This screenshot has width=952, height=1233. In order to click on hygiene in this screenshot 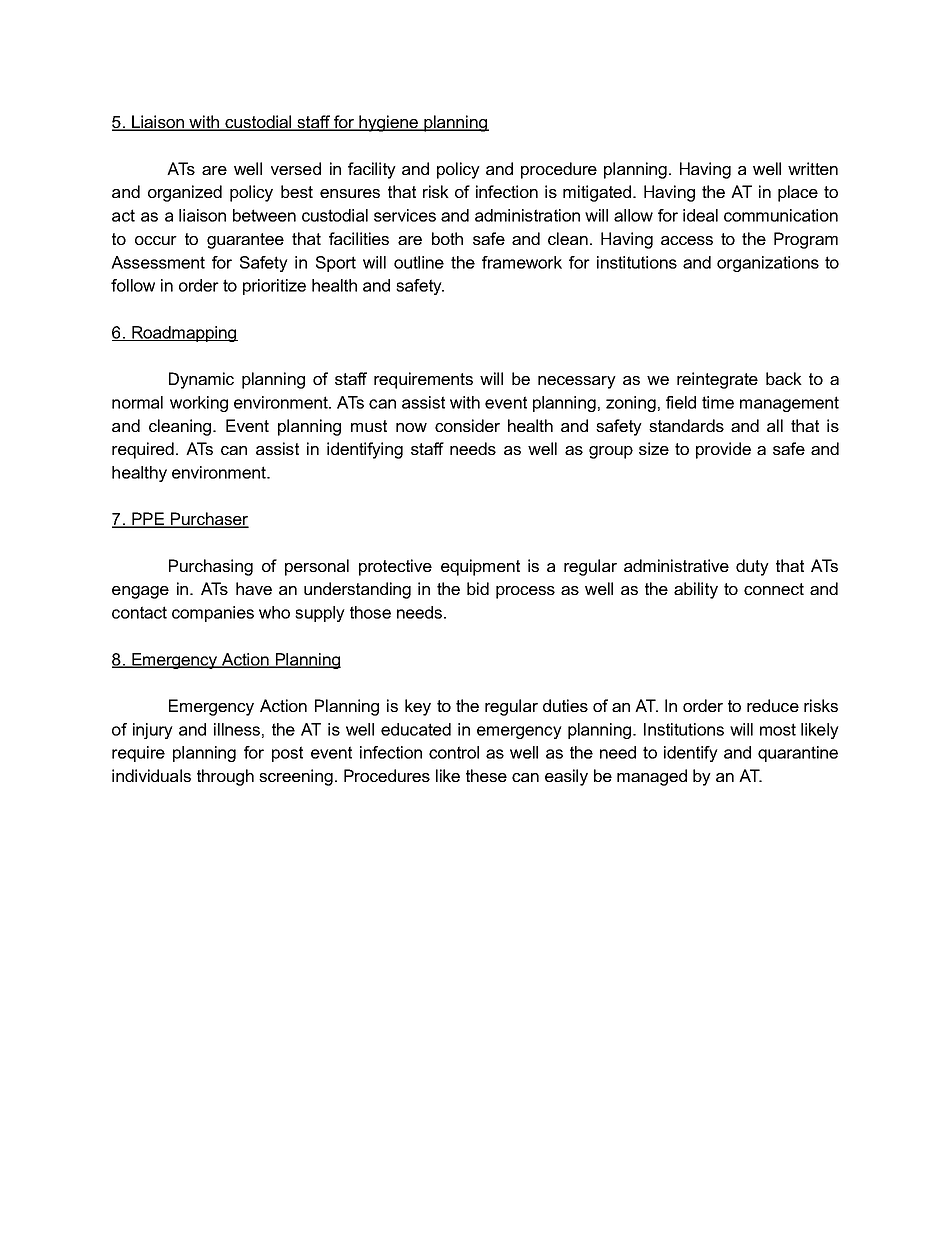, I will do `click(389, 123)`.
